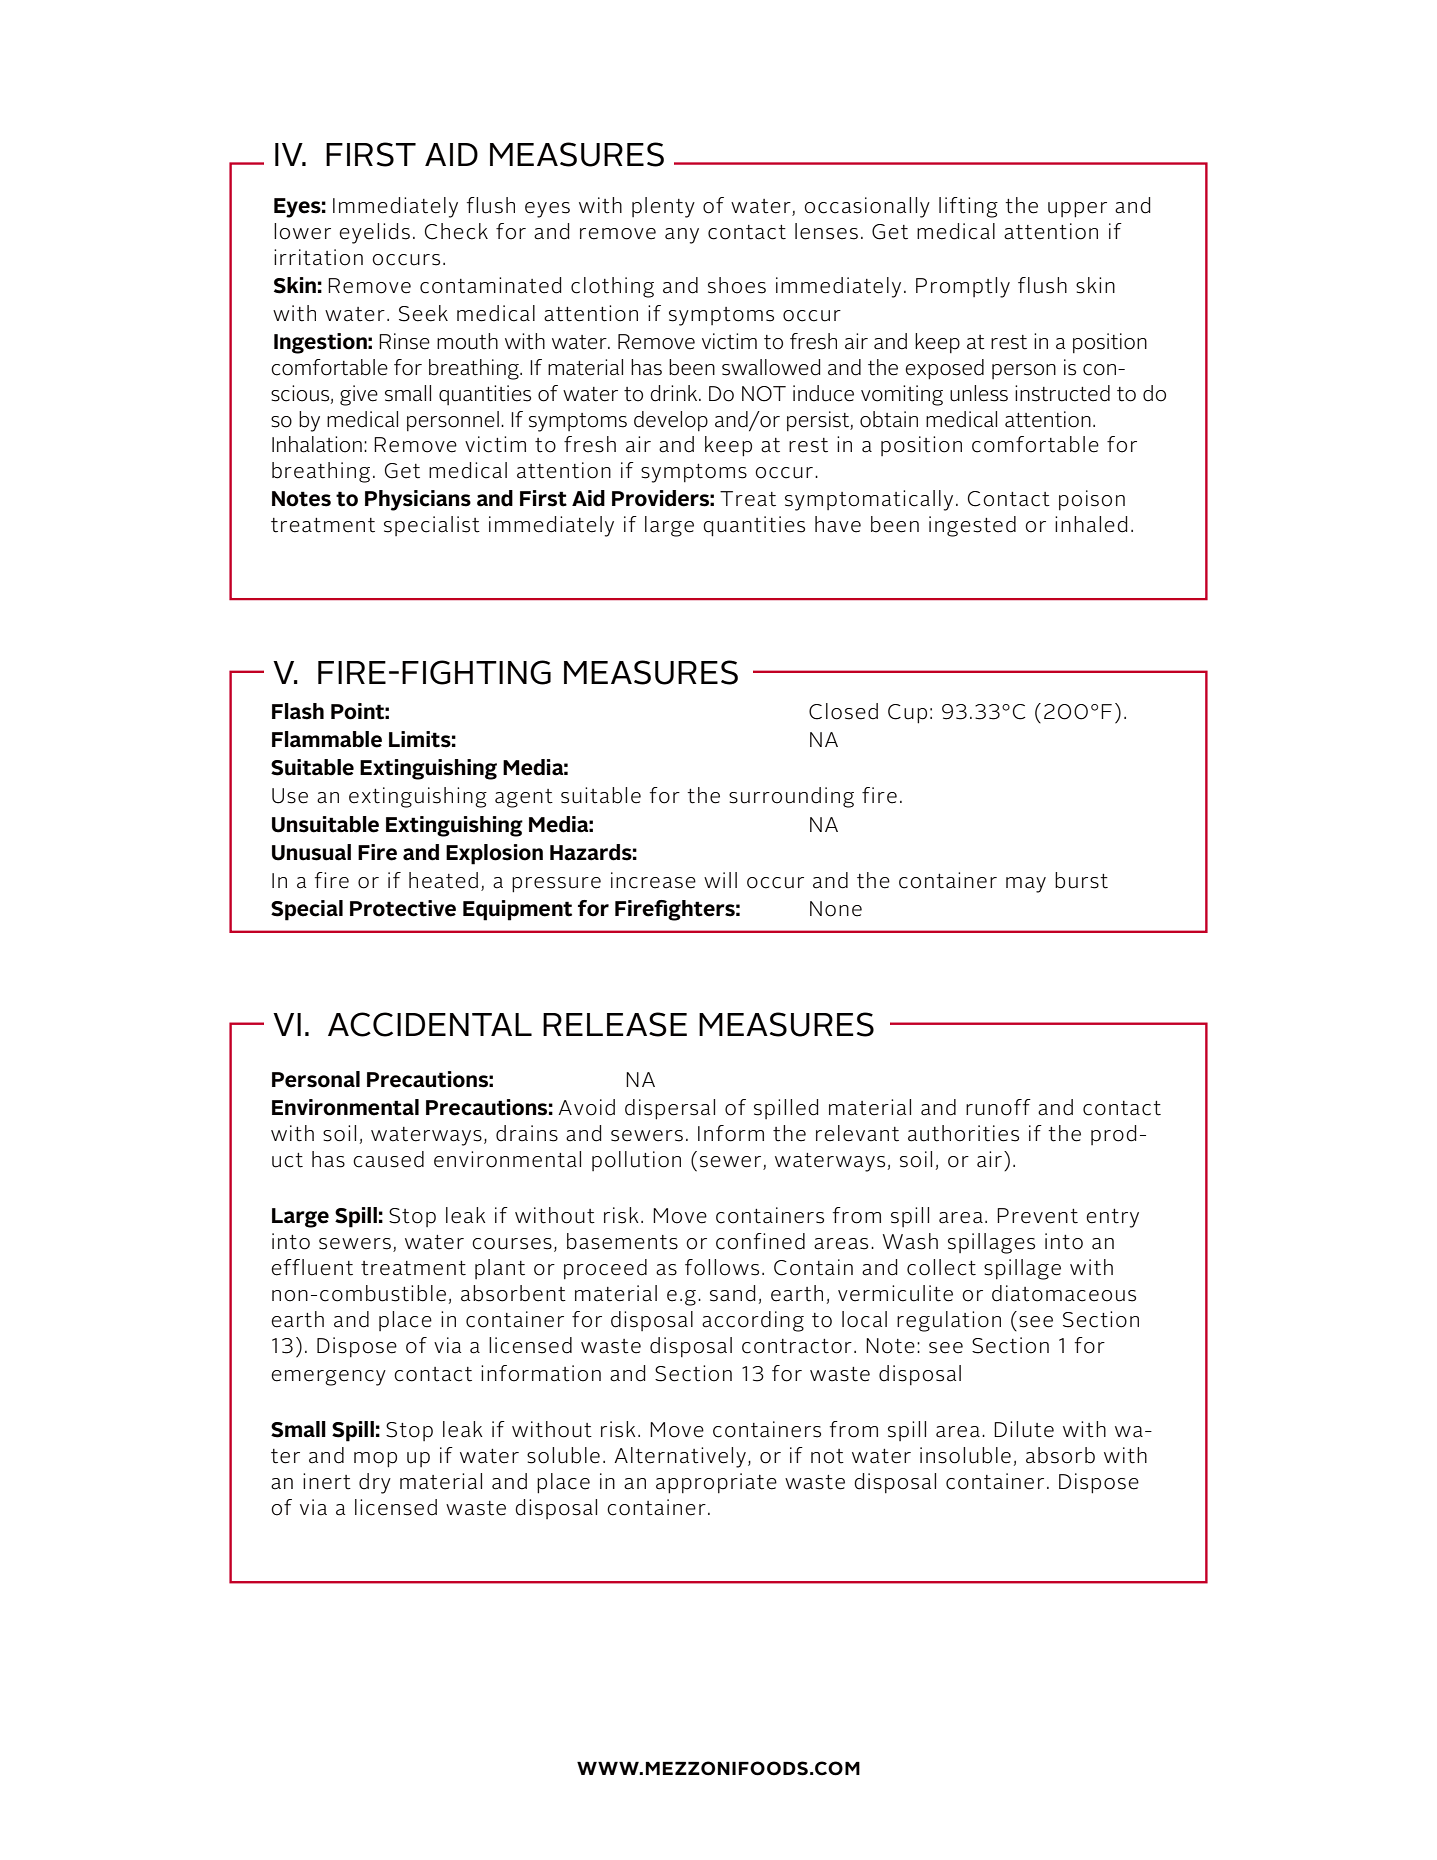 The height and width of the page is (1860, 1437). Describe the element at coordinates (968, 207) in the page. I see `lifting` at that location.
